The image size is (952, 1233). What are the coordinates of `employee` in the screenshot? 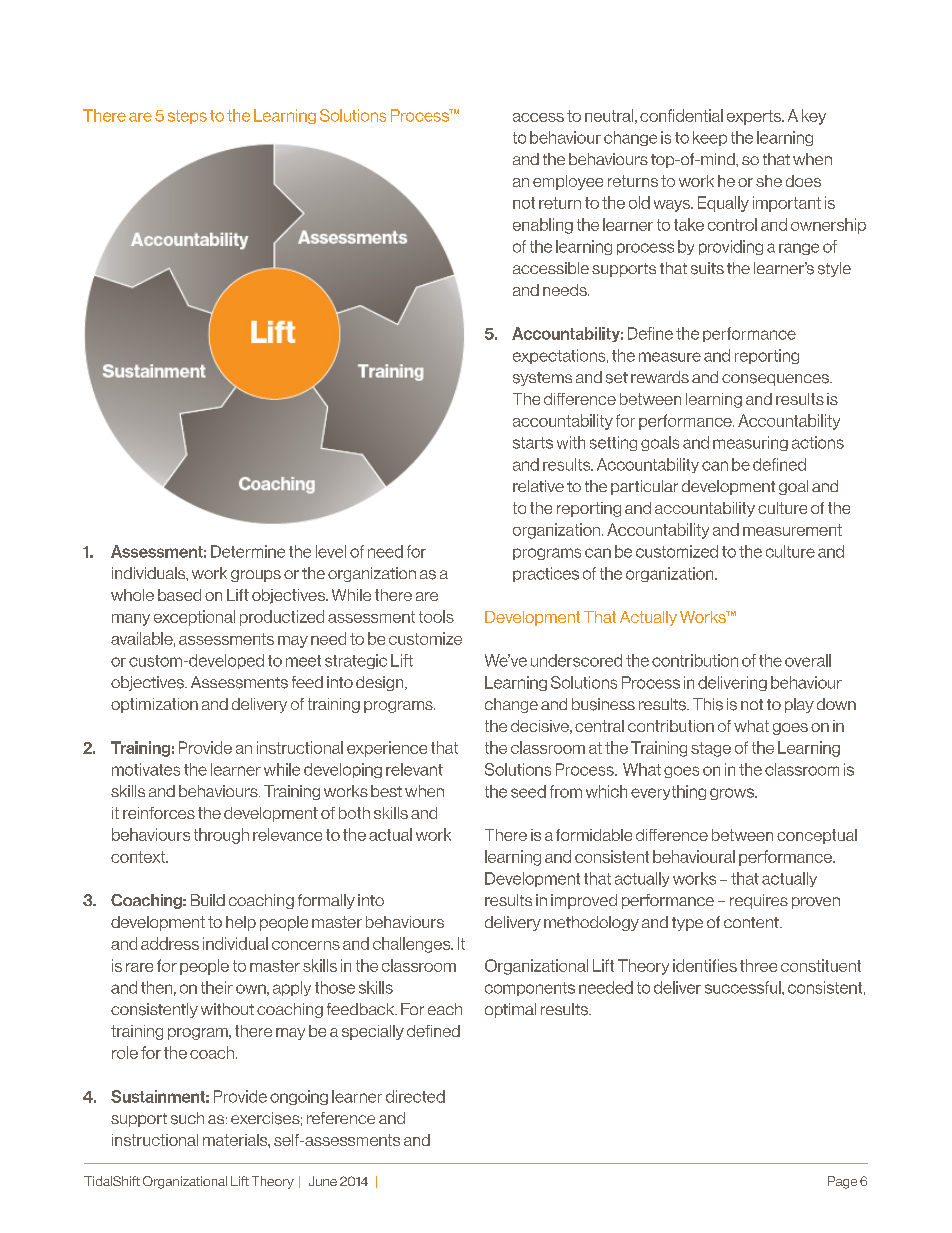 It's located at (568, 182).
